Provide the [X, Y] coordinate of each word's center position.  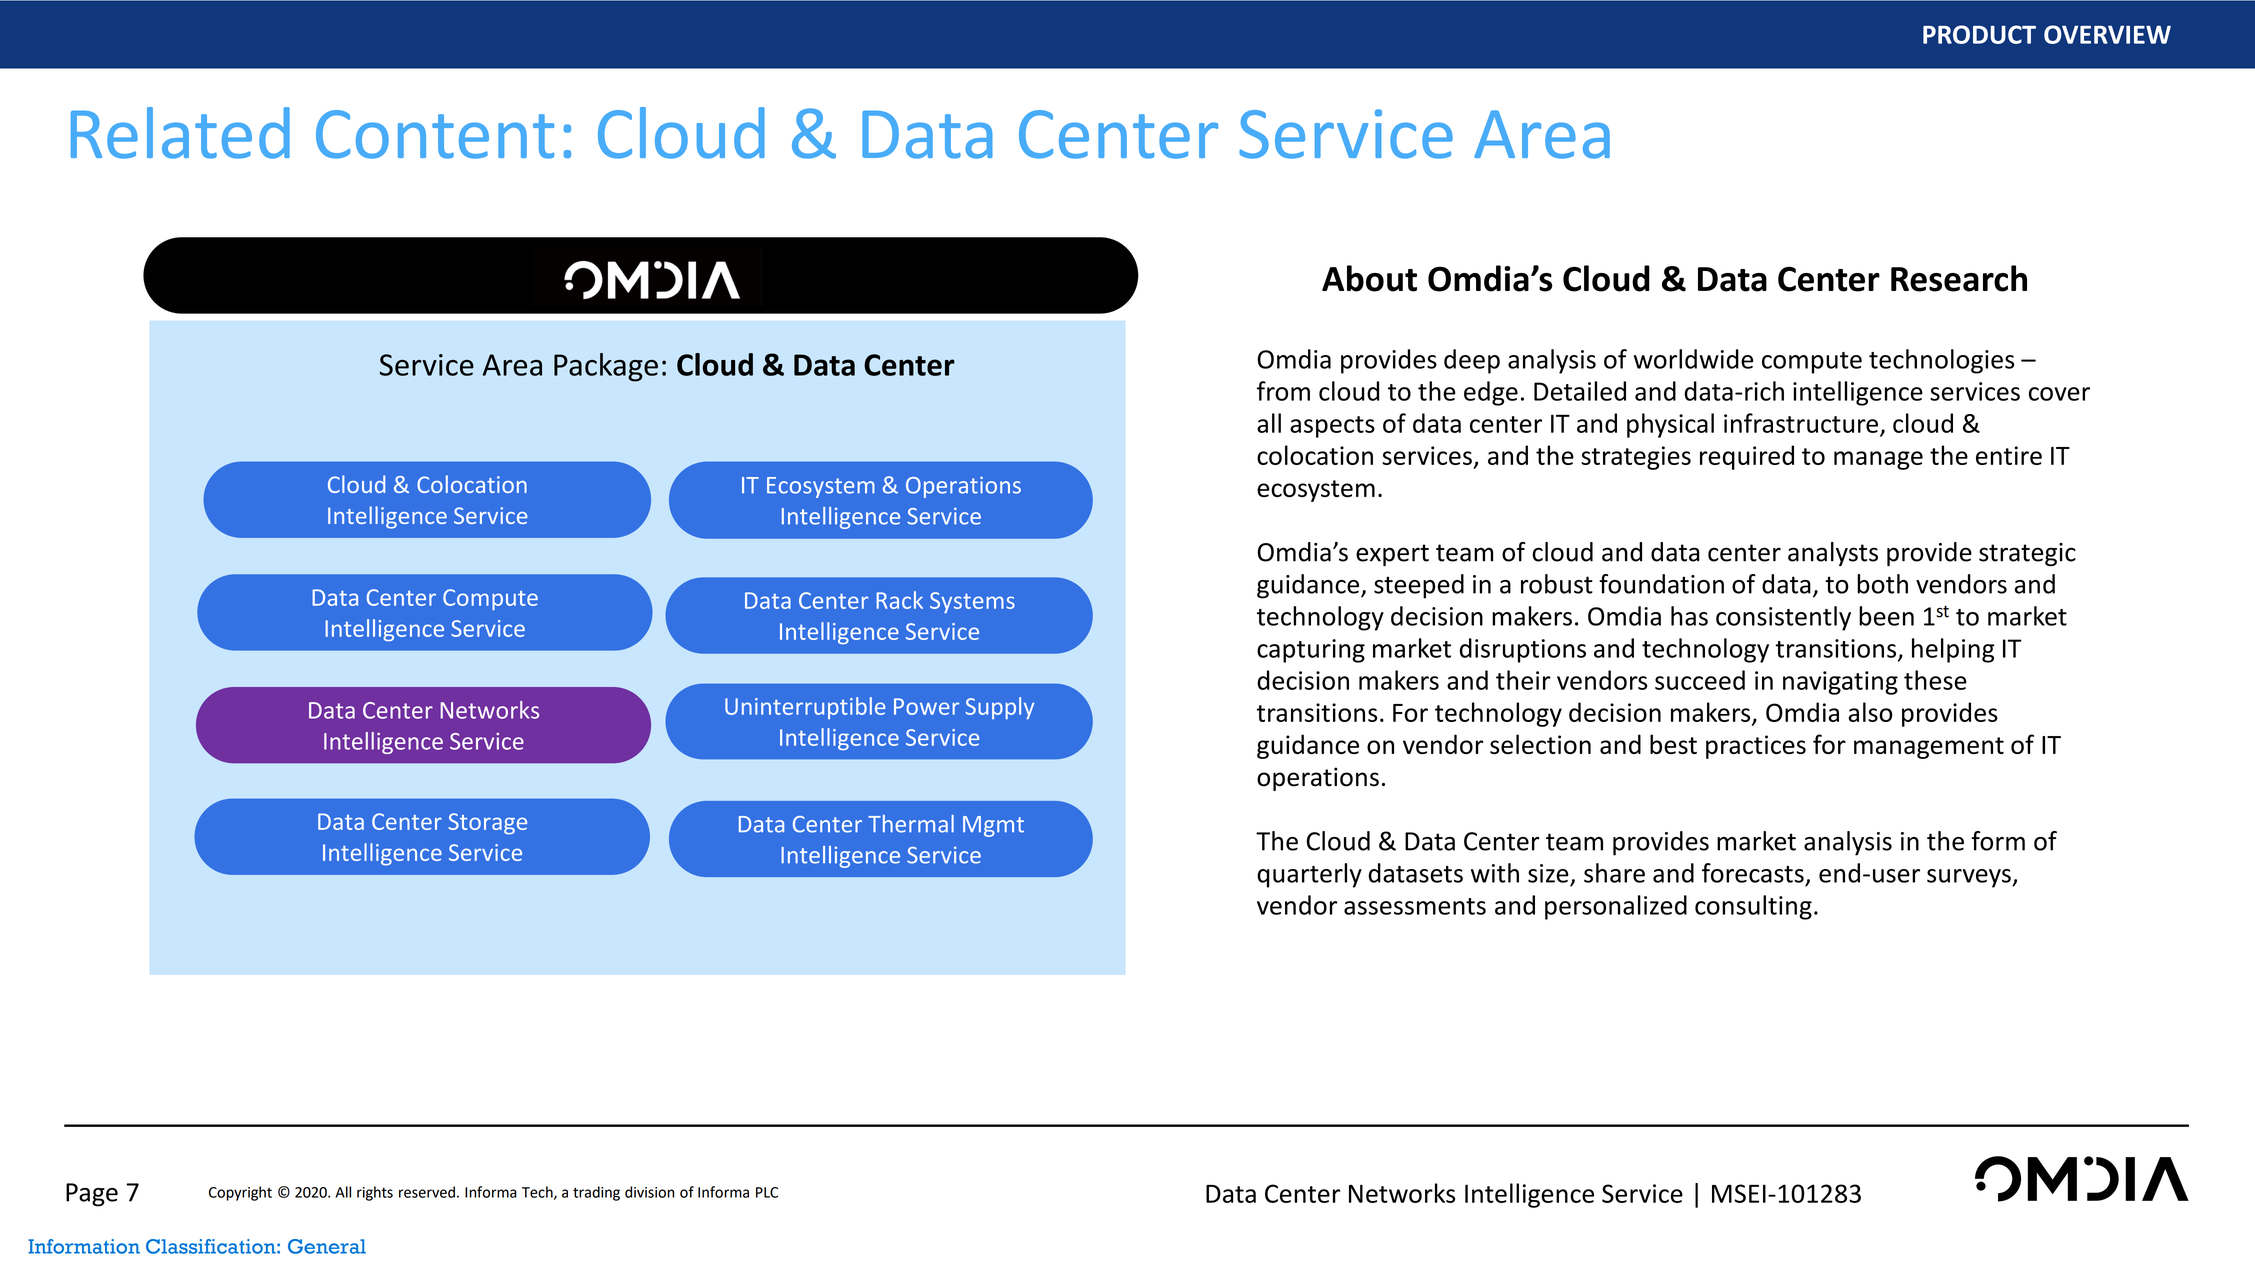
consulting [1753, 907]
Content [435, 134]
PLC [767, 1192]
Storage [487, 824]
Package [606, 367]
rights [375, 1193]
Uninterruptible [805, 708]
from [1283, 391]
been [1886, 616]
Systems [972, 602]
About [1369, 278]
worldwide [1693, 359]
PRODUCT [1979, 34]
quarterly [1309, 875]
